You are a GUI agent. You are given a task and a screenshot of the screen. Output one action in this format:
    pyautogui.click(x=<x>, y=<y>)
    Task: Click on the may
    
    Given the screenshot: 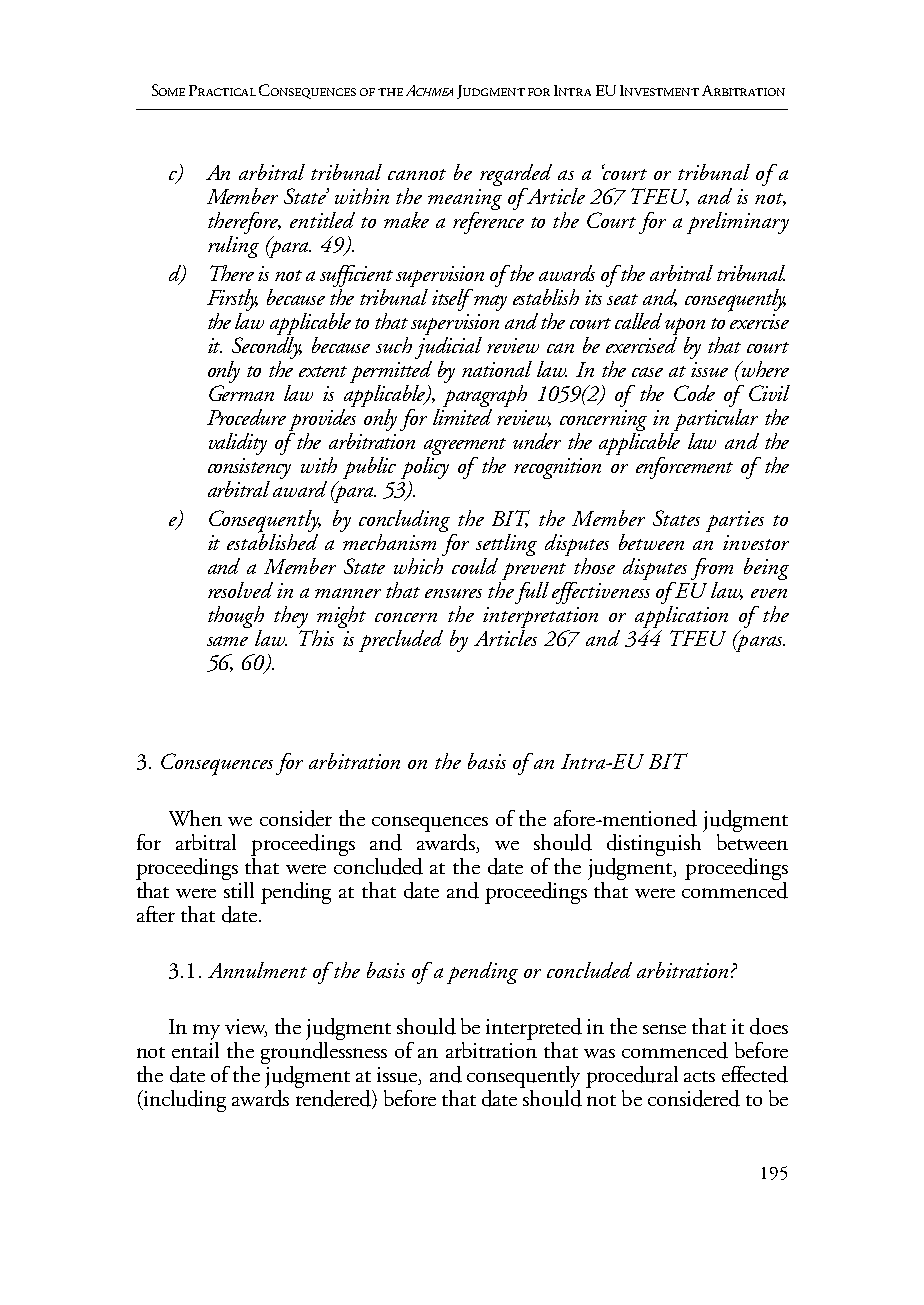 What is the action you would take?
    pyautogui.click(x=490, y=303)
